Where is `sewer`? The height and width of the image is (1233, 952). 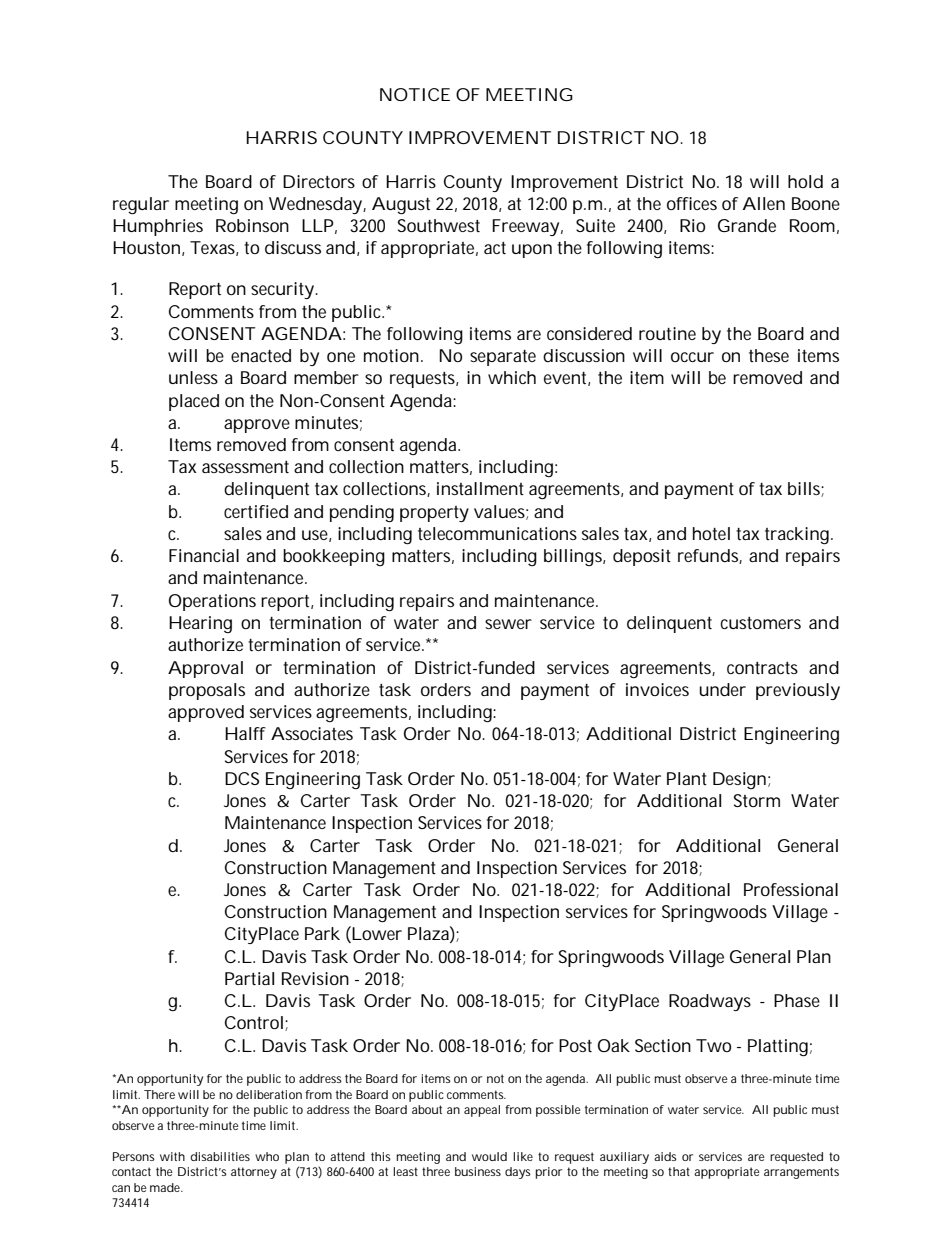 sewer is located at coordinates (508, 624).
